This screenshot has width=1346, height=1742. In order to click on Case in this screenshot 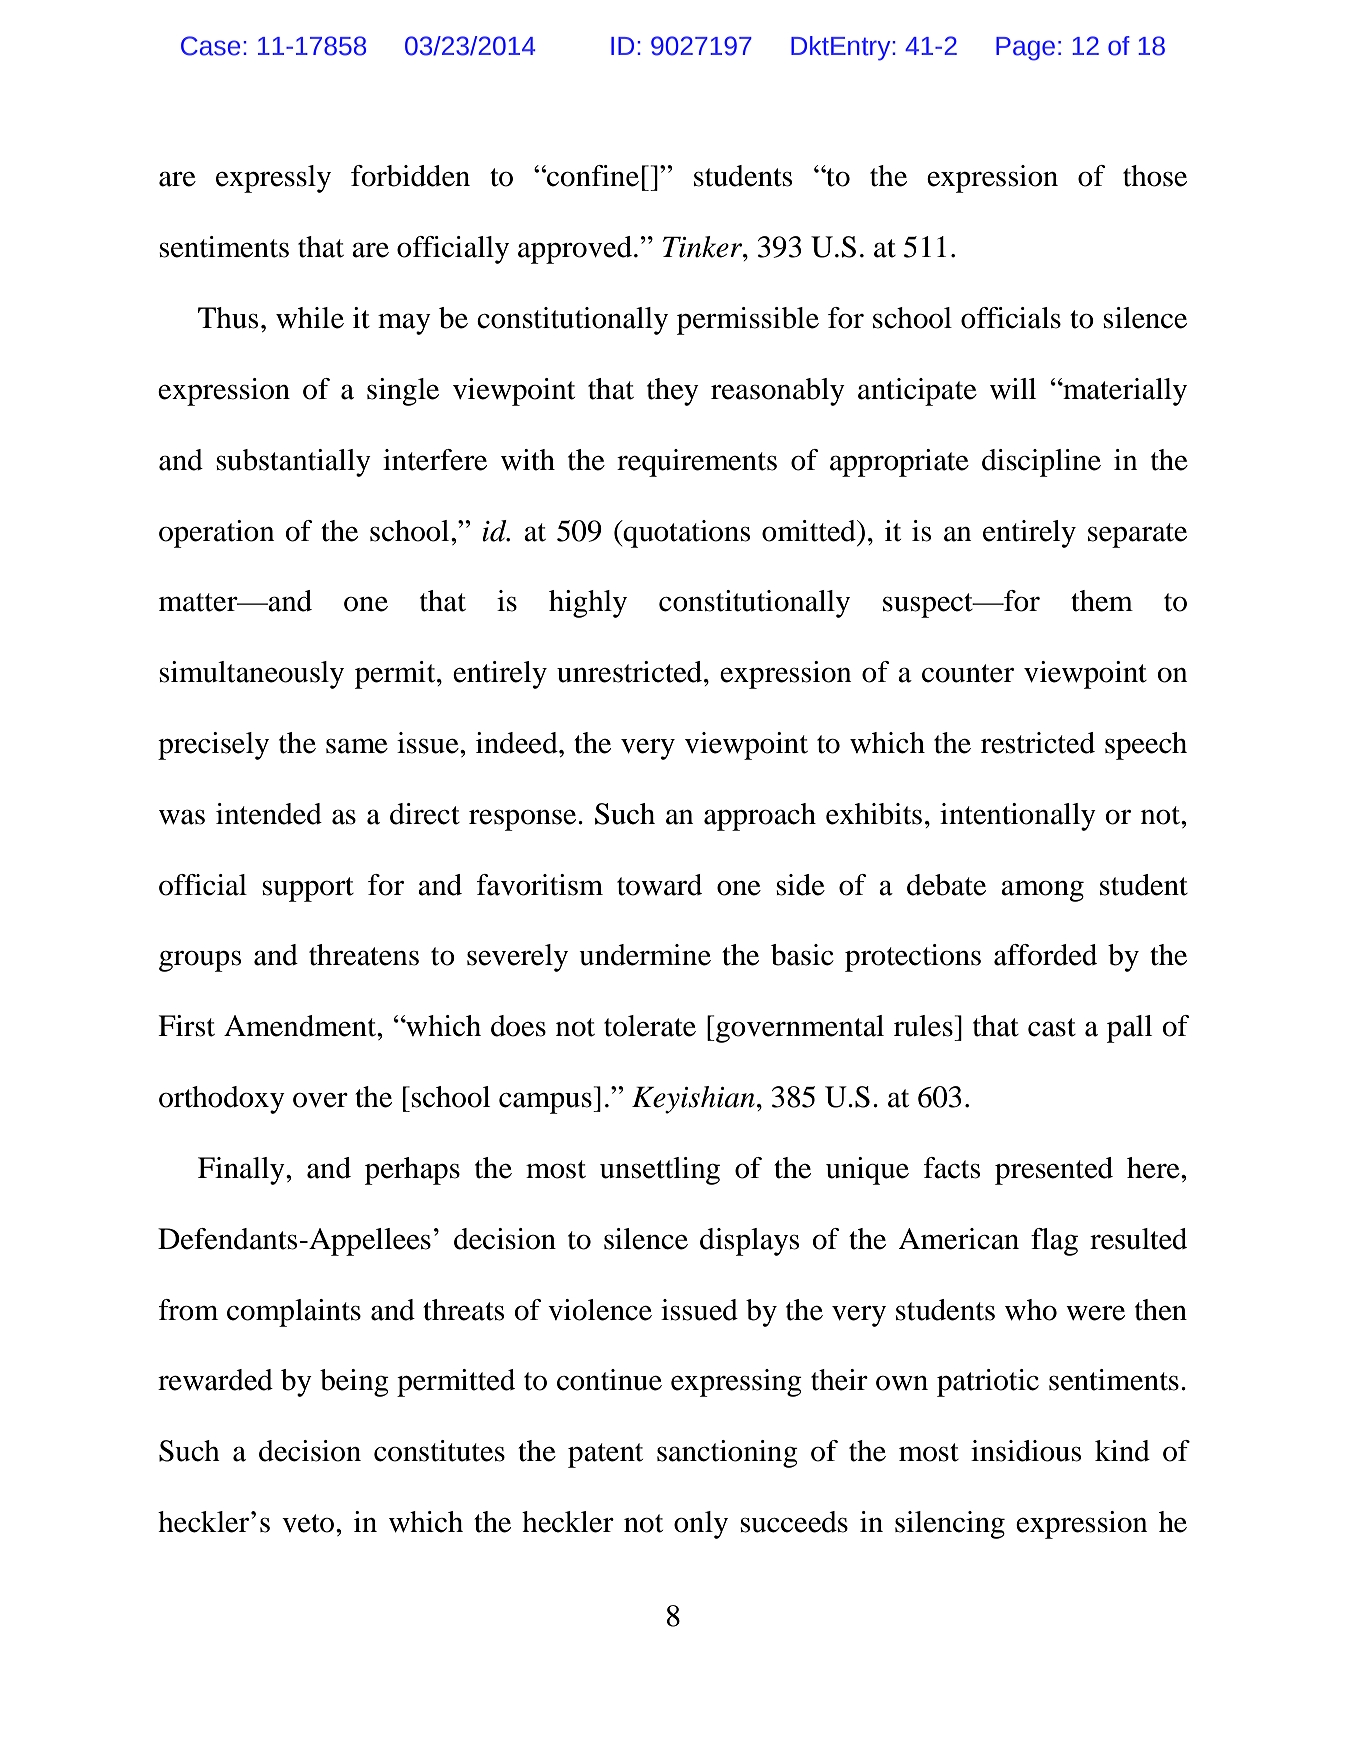, I will do `click(210, 46)`.
